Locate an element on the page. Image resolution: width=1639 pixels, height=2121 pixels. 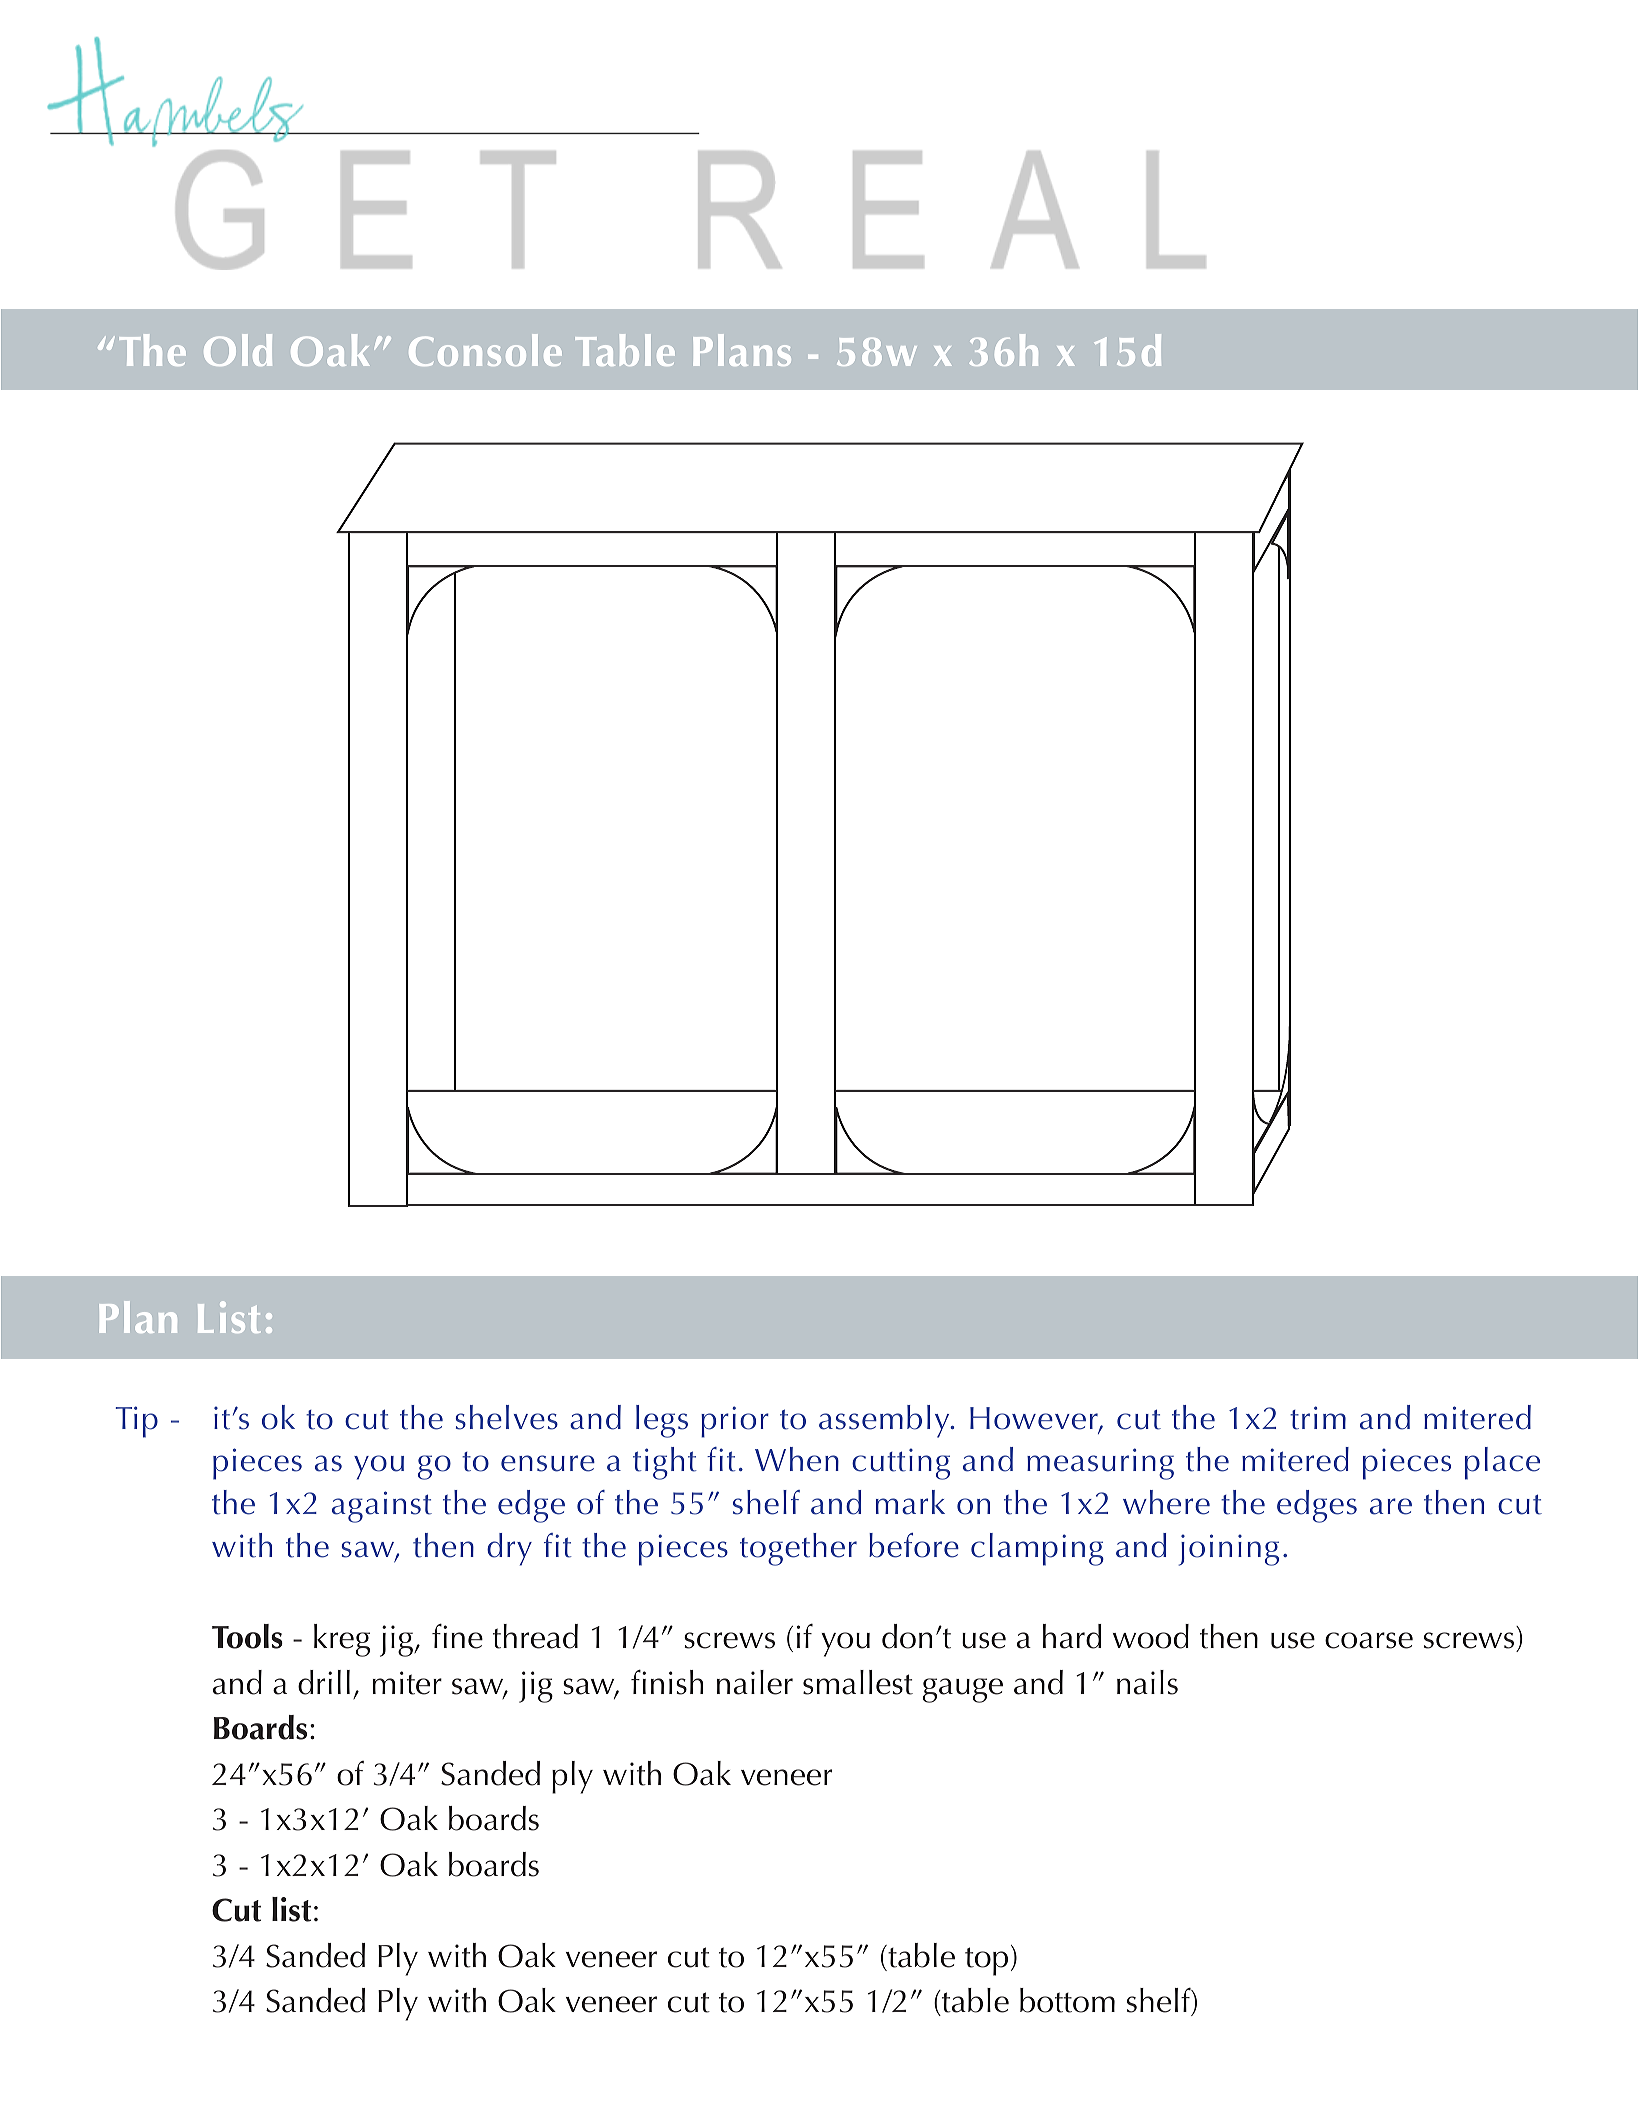
However is located at coordinates (1035, 1419).
